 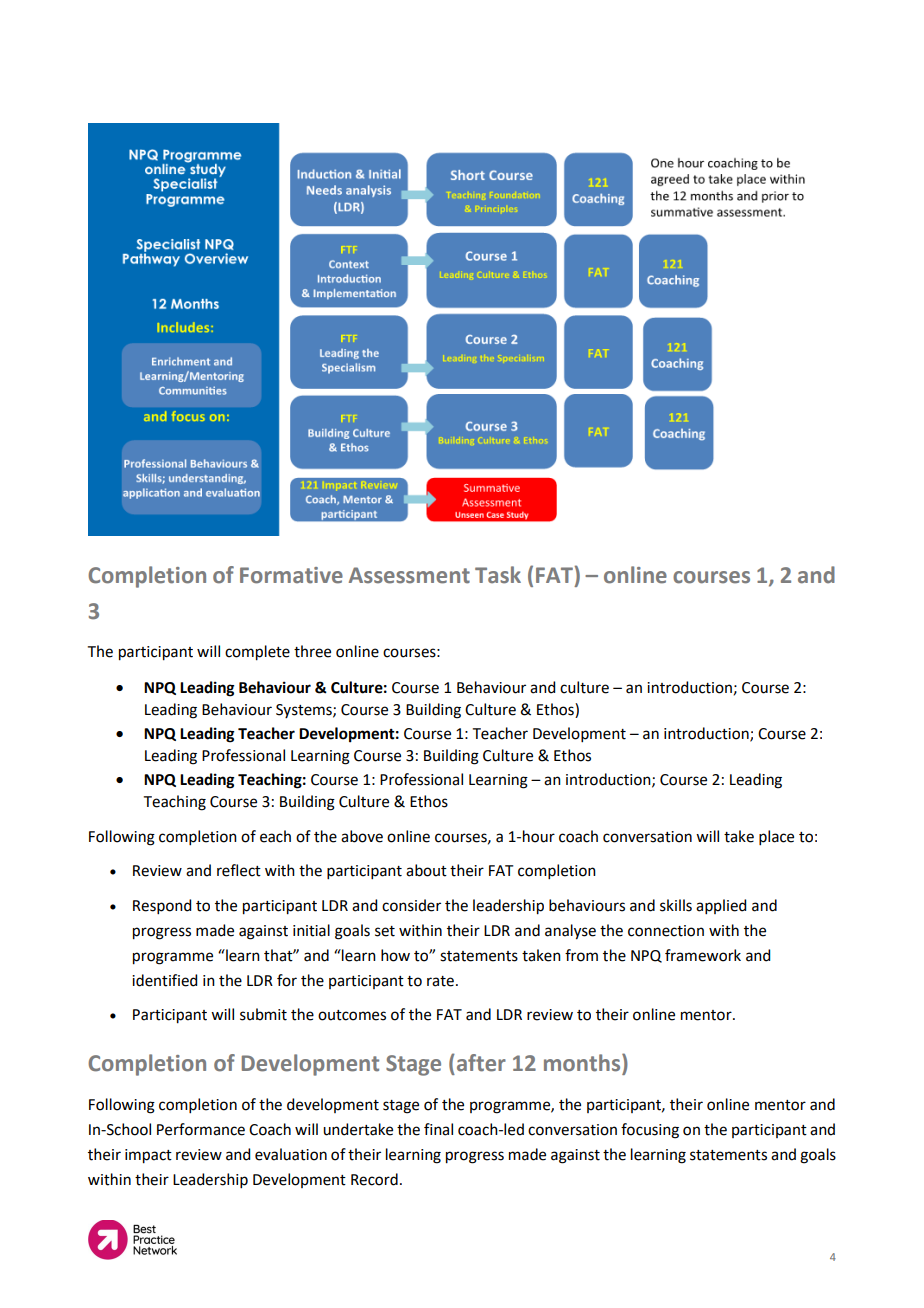 I want to click on final, so click(x=438, y=1129).
